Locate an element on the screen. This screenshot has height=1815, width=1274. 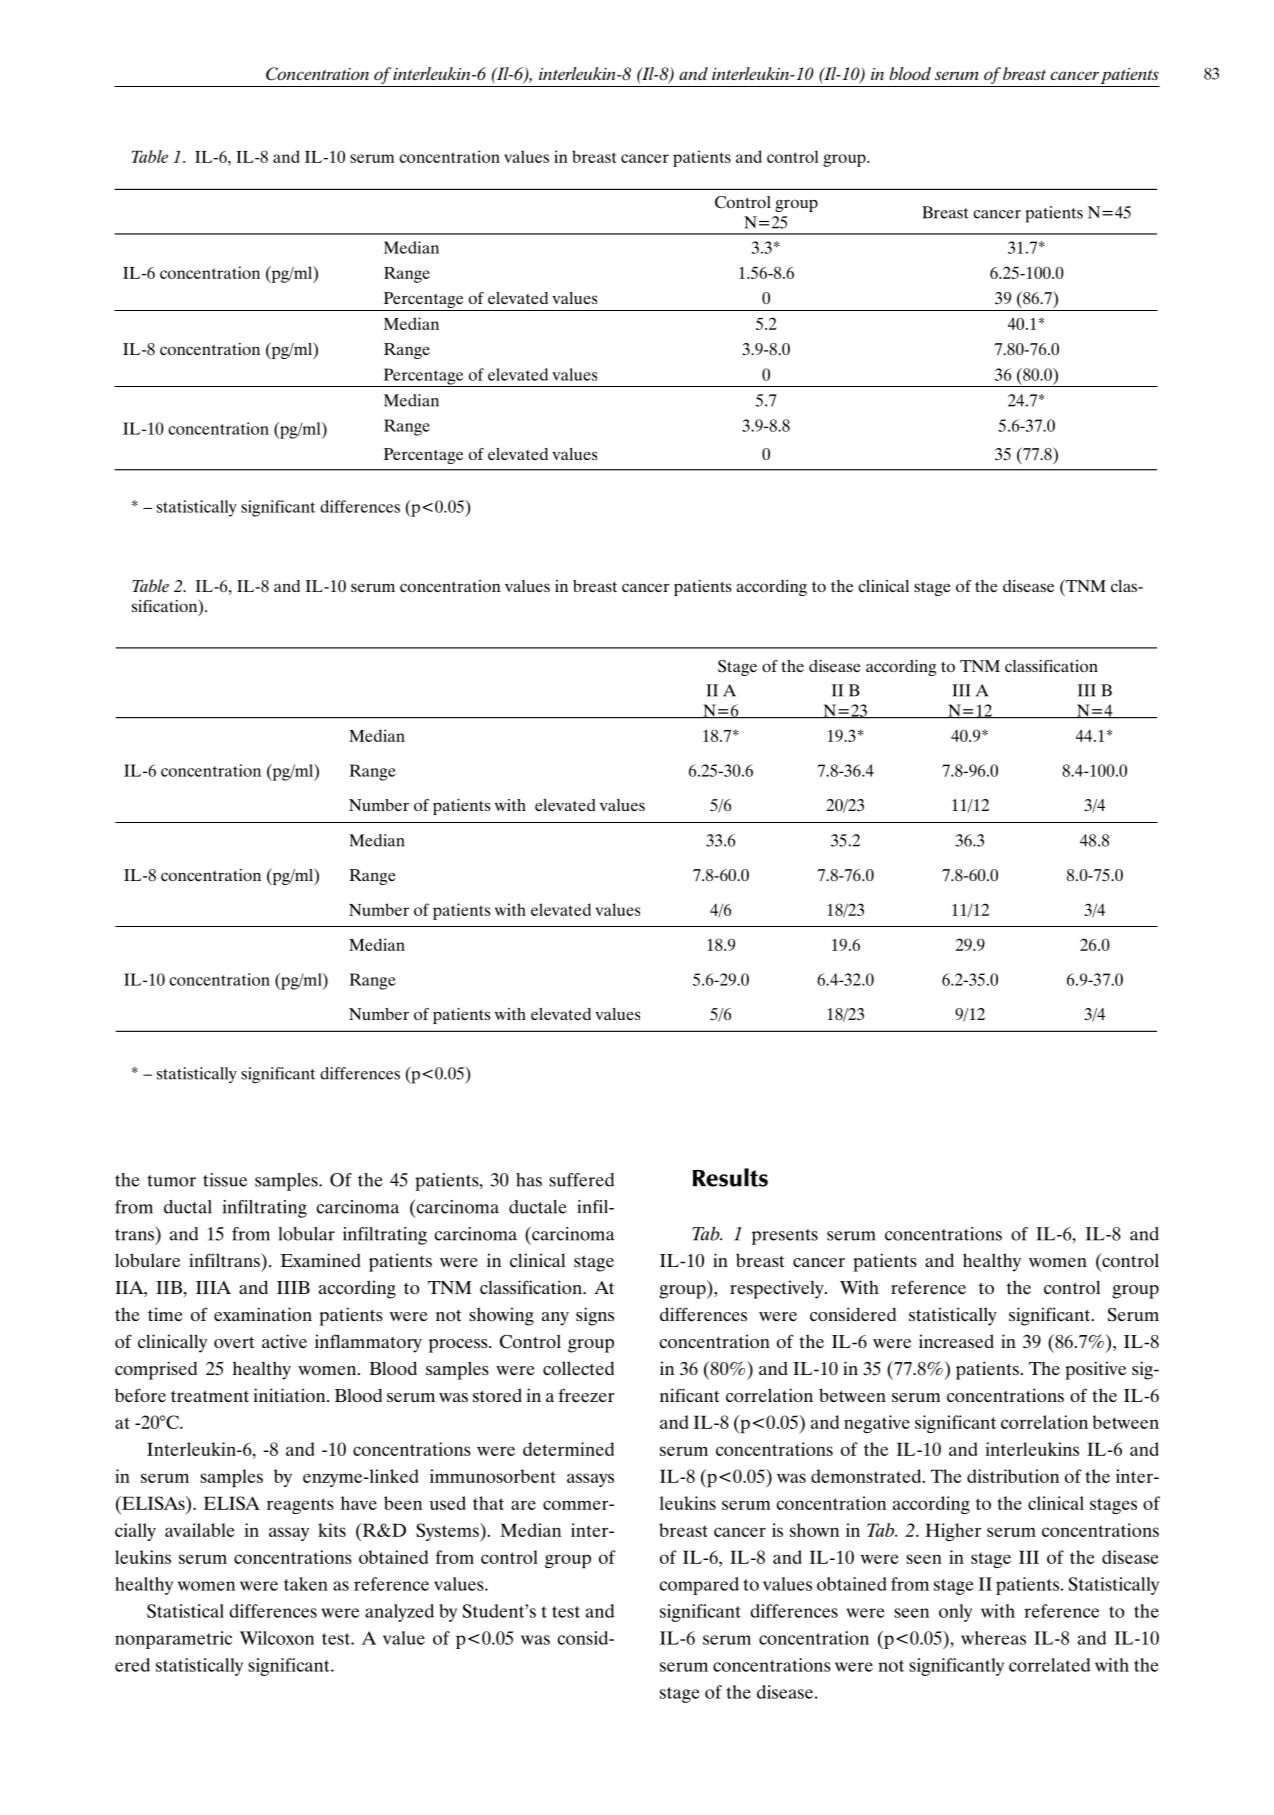
has is located at coordinates (529, 1180).
